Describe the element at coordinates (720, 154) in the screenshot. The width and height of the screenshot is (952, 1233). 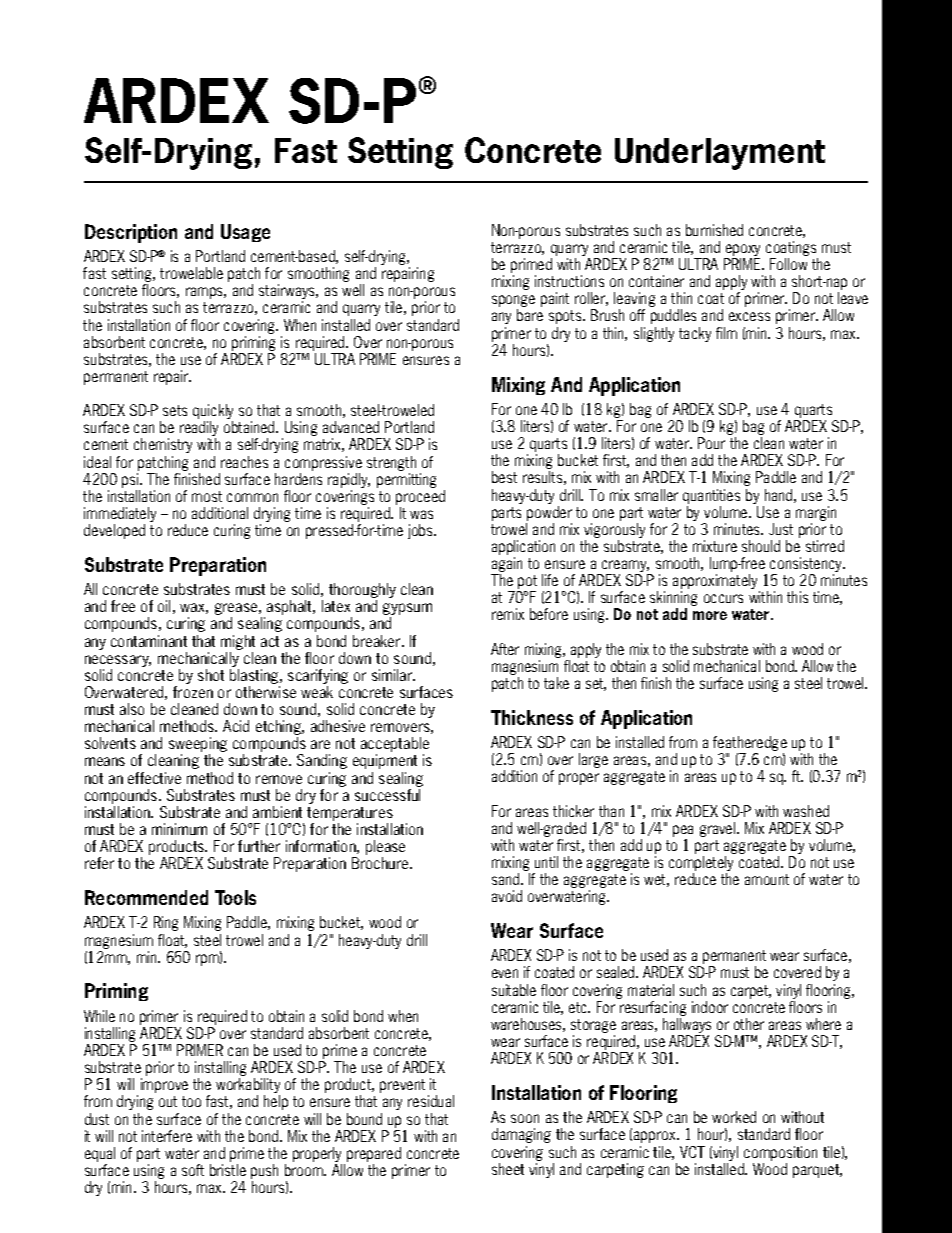
I see `Underlayment` at that location.
